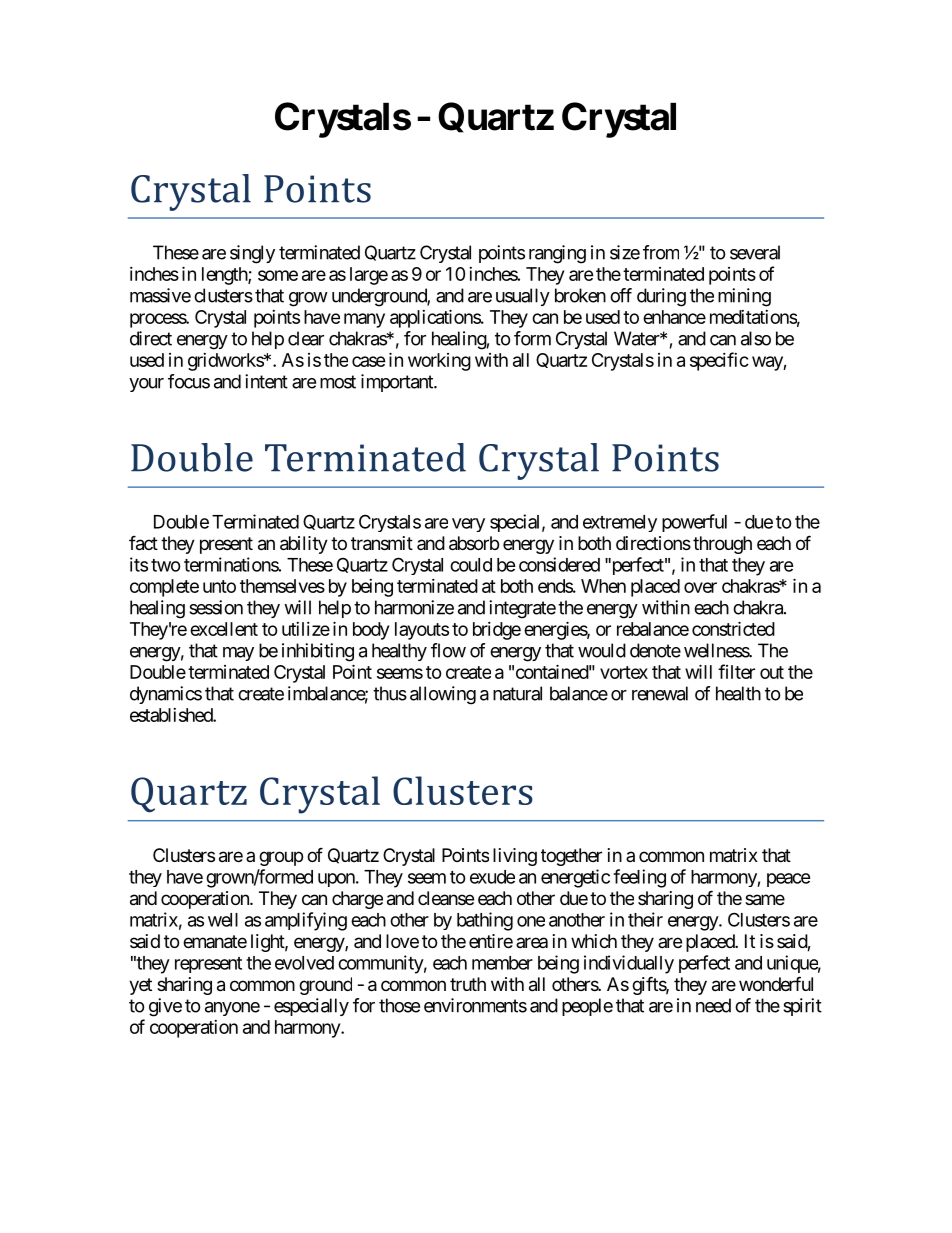 The width and height of the image is (952, 1233). Describe the element at coordinates (523, 297) in the image. I see `usually` at that location.
